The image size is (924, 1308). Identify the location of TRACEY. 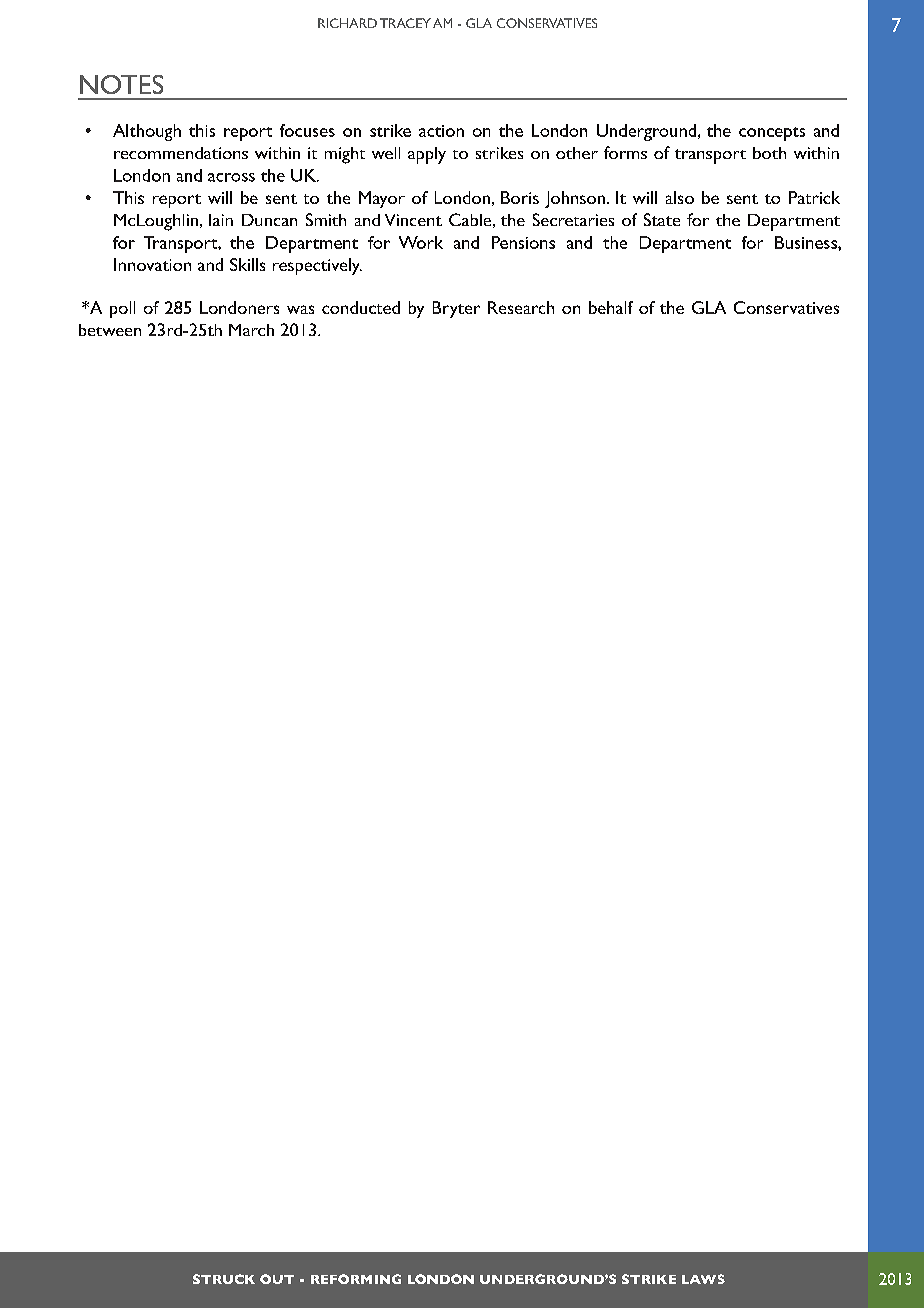
(405, 23).
